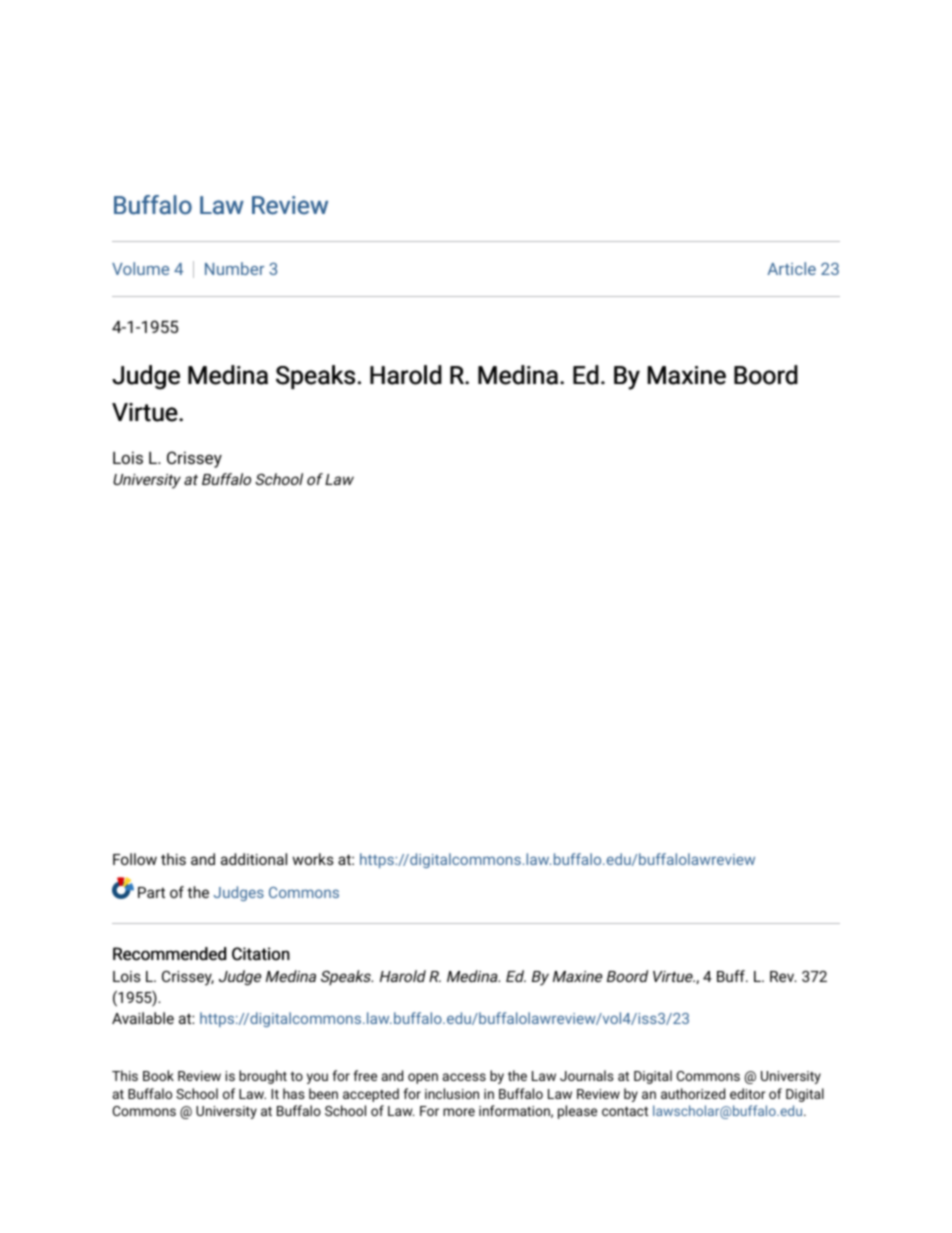 The height and width of the document is (1233, 952). What do you see at coordinates (143, 1018) in the document?
I see `Available` at bounding box center [143, 1018].
